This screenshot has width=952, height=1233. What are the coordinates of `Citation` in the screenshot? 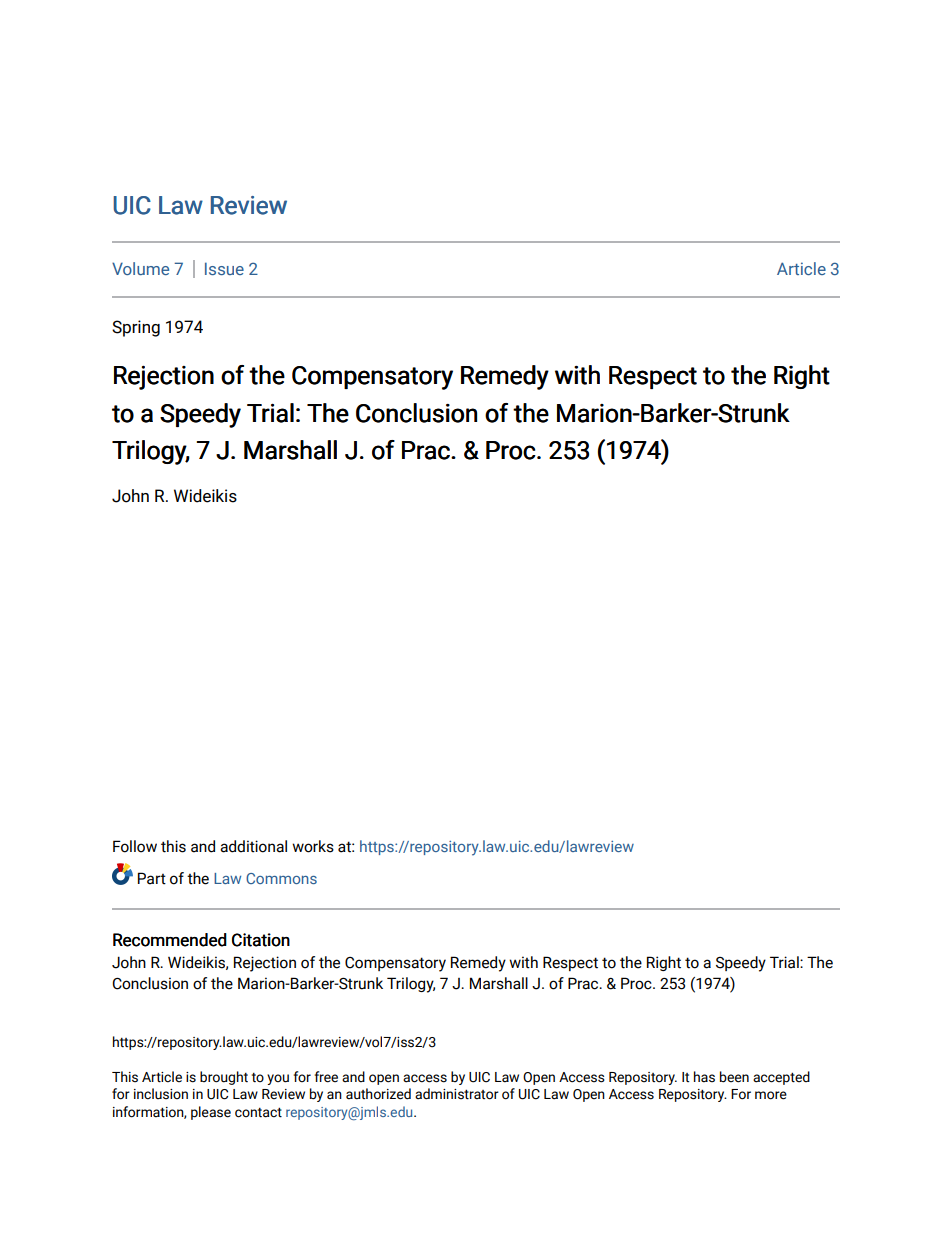 It's located at (261, 940).
